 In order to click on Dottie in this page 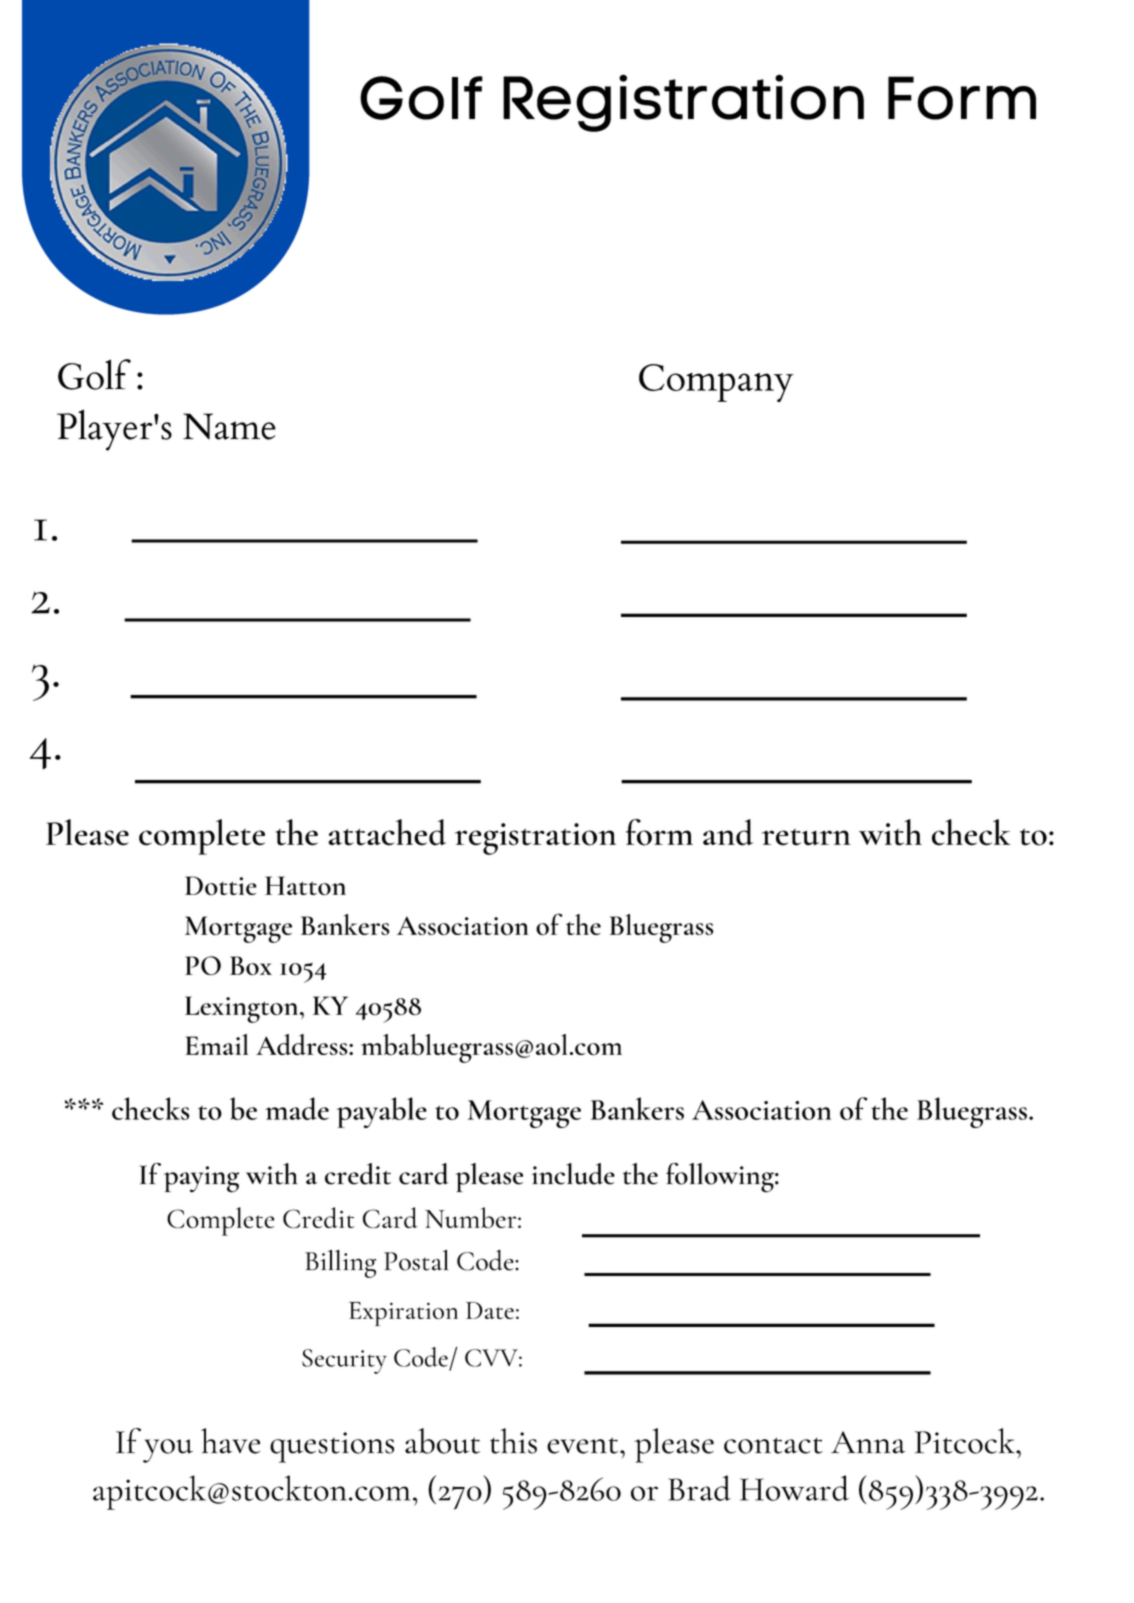, I will do `click(221, 886)`.
